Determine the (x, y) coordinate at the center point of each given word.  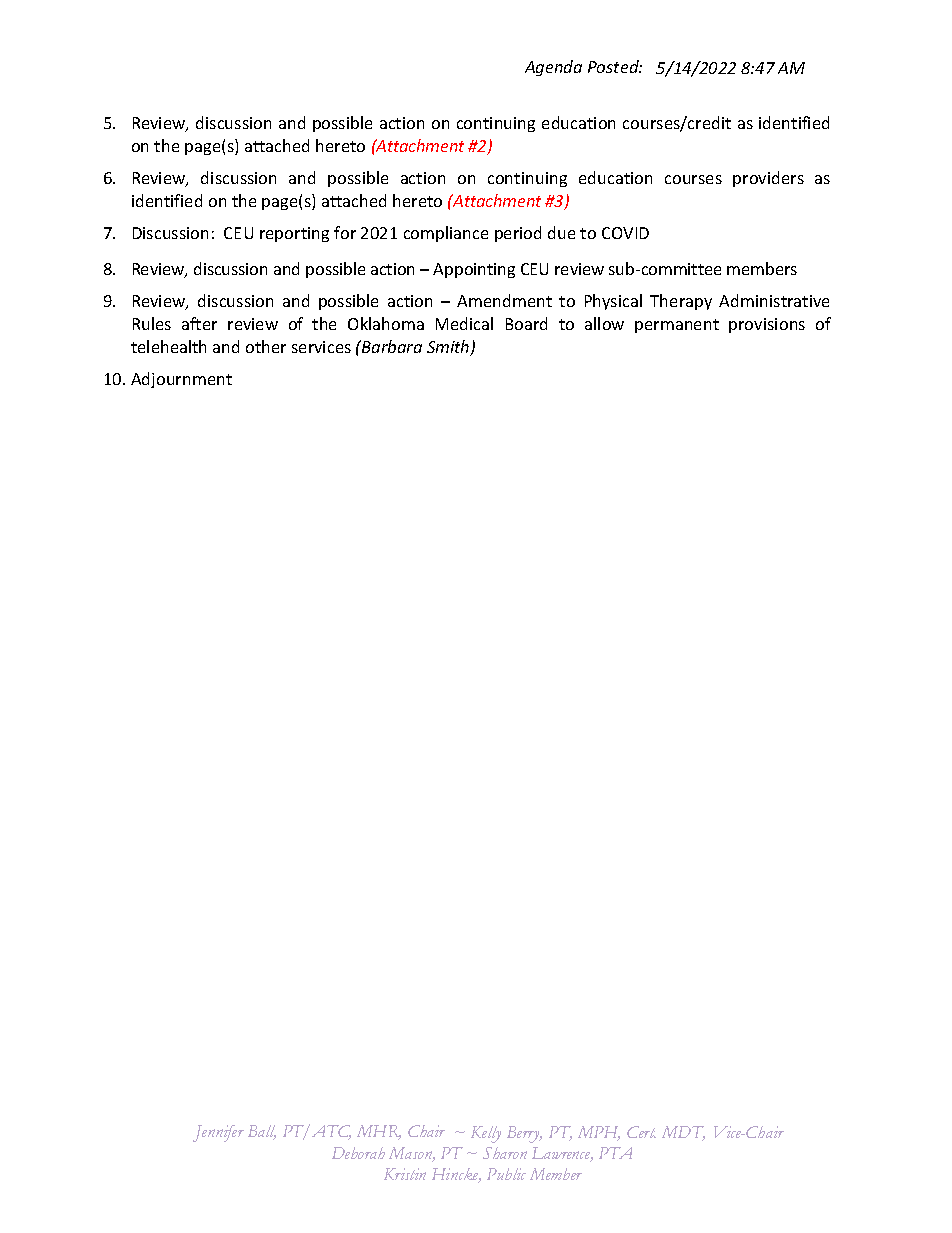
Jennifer (218, 1133)
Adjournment (181, 380)
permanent (677, 326)
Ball (262, 1132)
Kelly (486, 1134)
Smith (449, 348)
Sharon (505, 1153)
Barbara (391, 346)
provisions (767, 325)
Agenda (553, 68)
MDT (683, 1133)
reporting (294, 234)
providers (768, 179)
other (266, 346)
